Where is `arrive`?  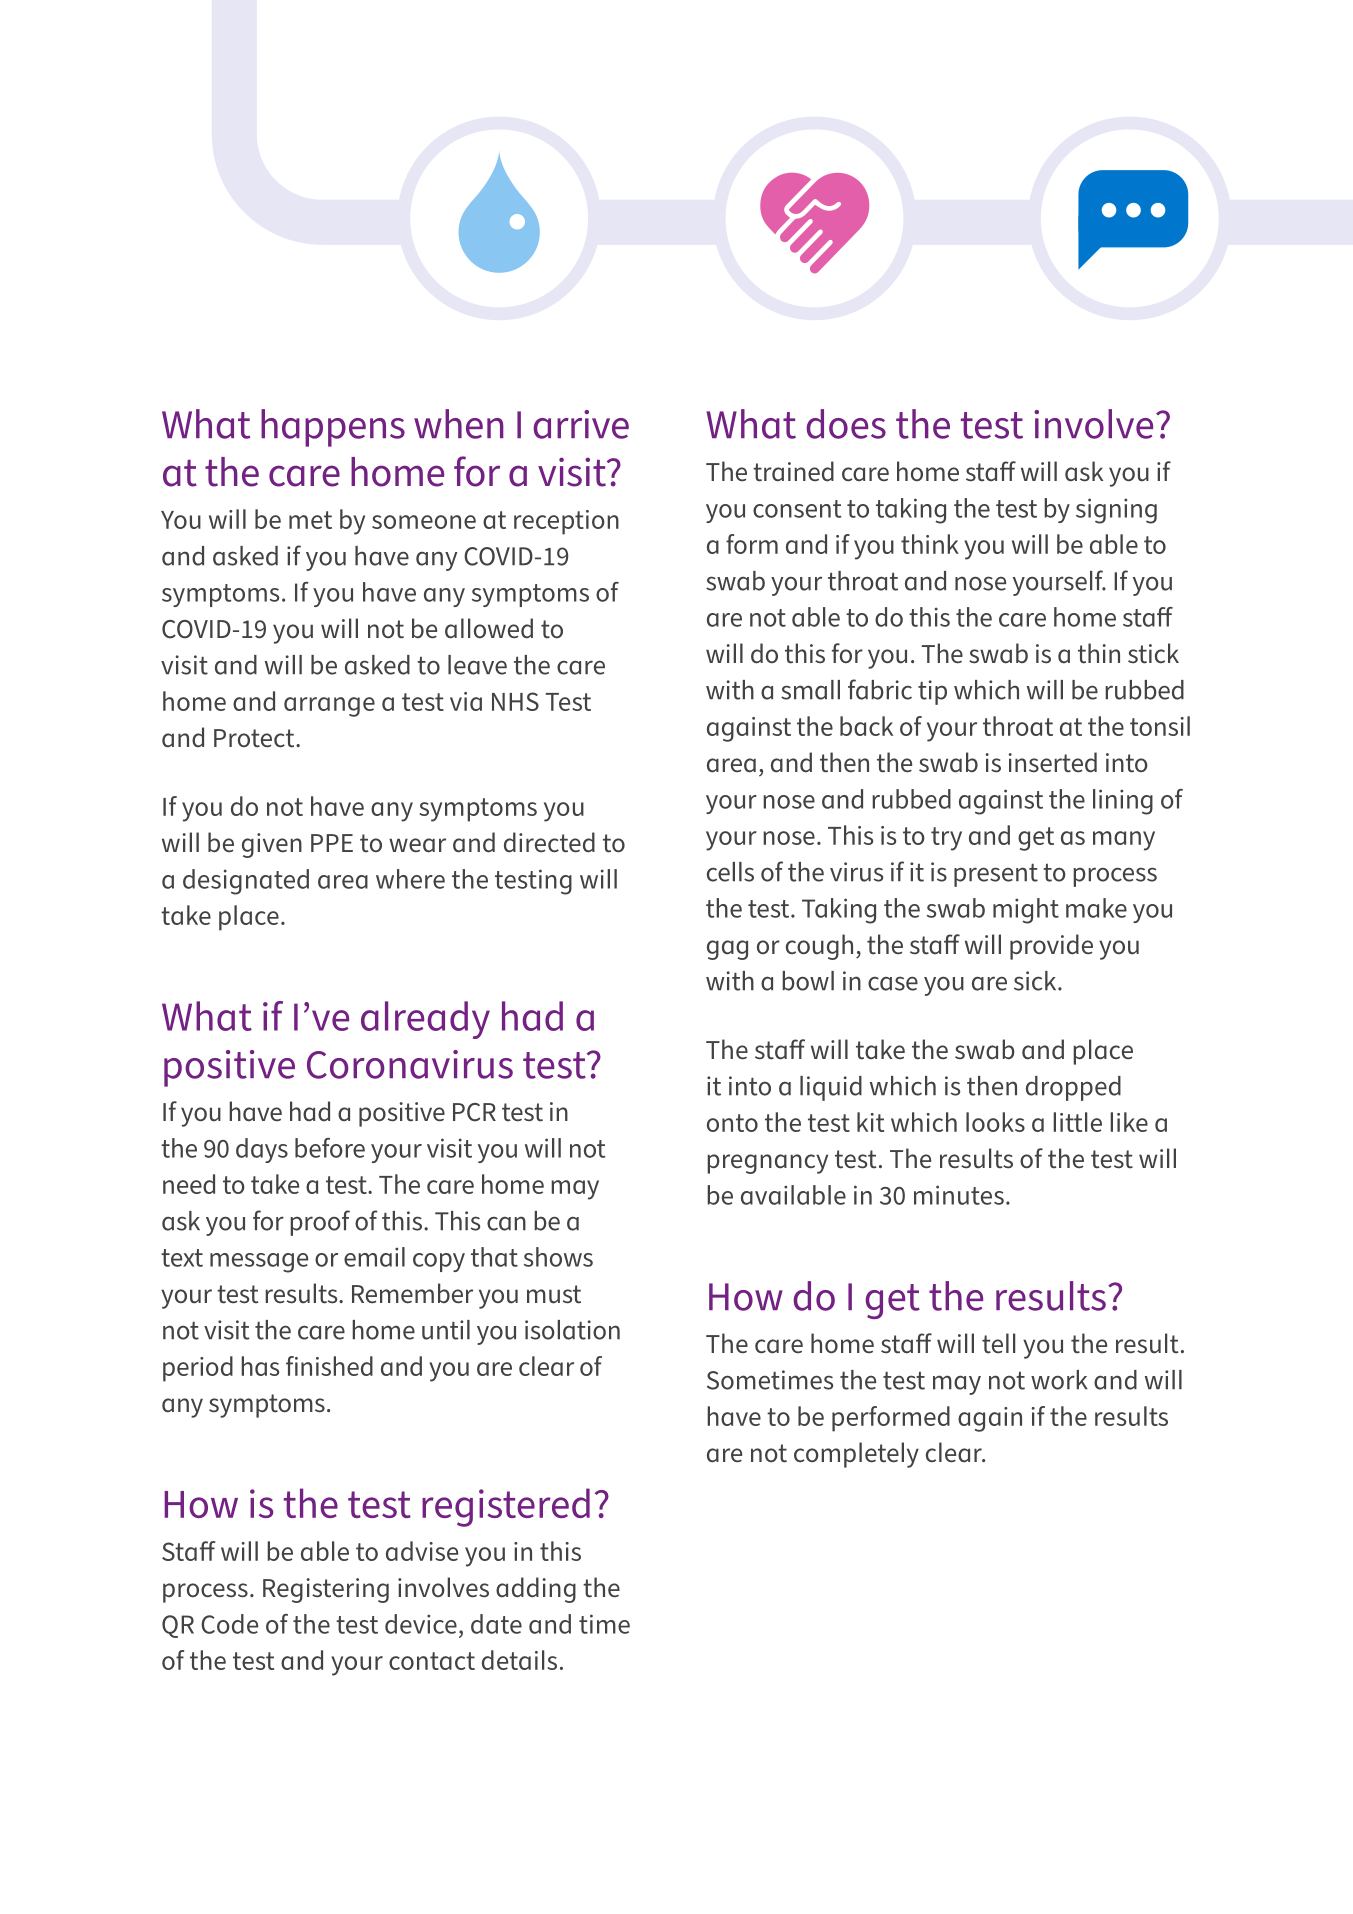
arrive is located at coordinates (581, 424).
